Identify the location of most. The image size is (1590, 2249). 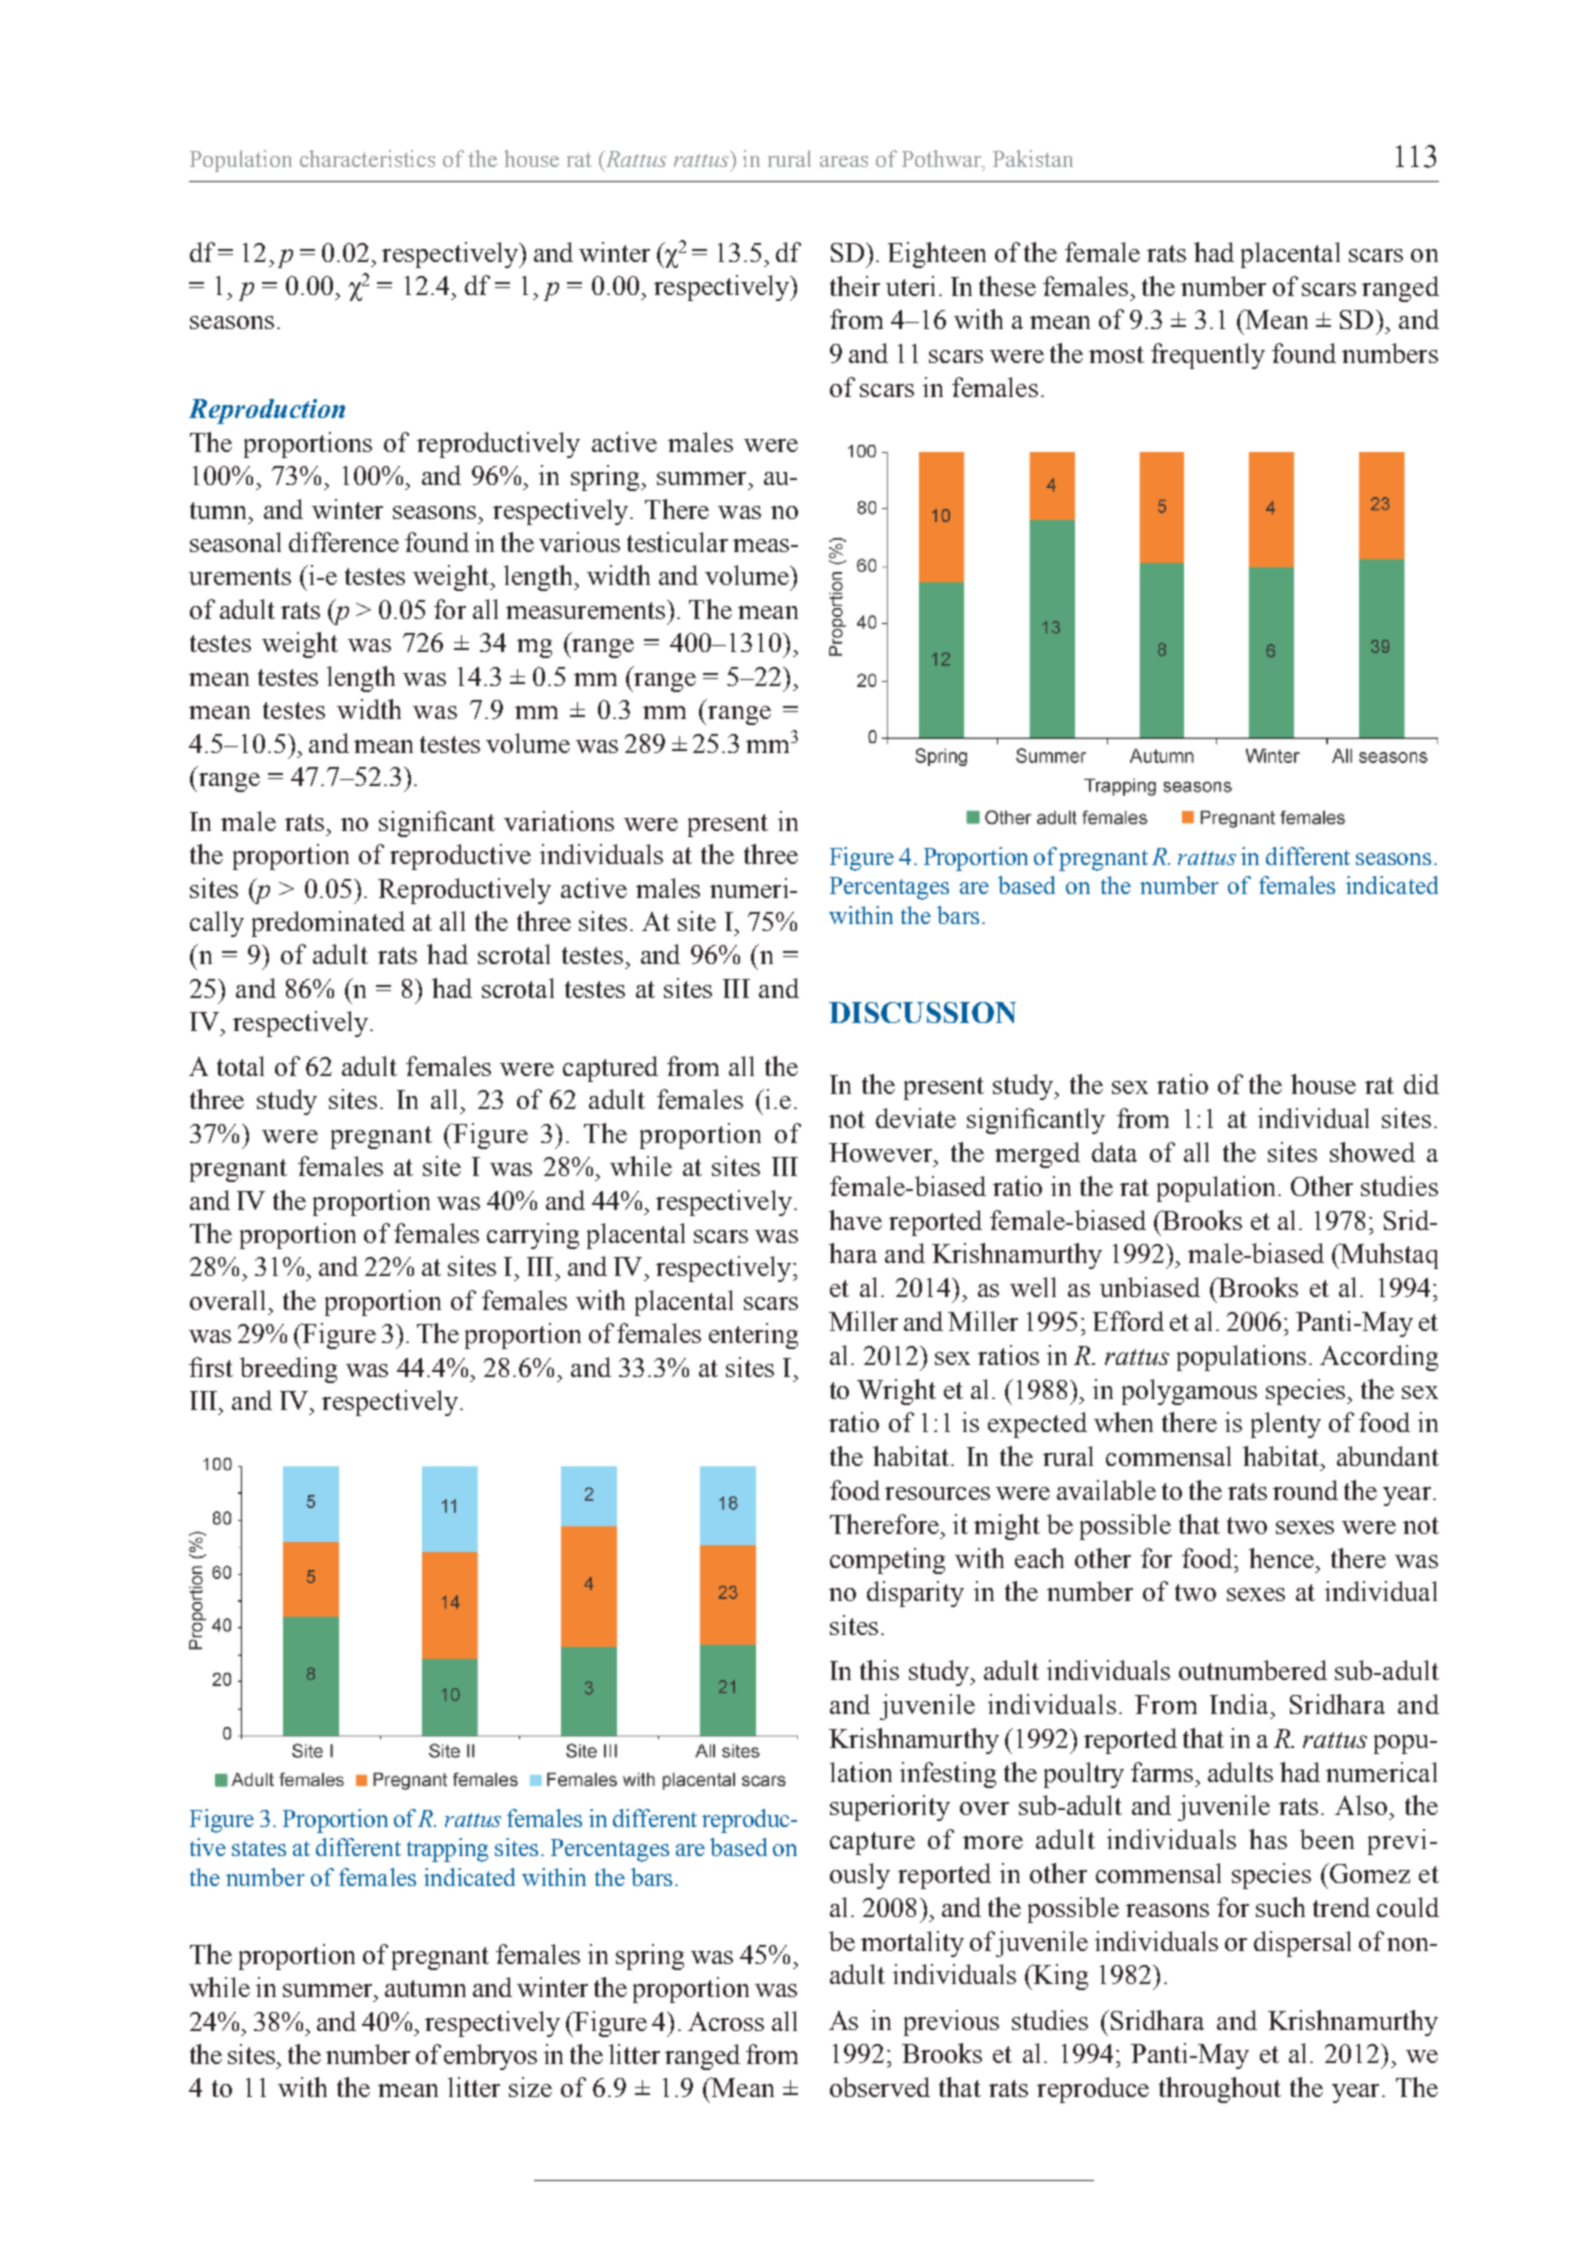
(1116, 354).
